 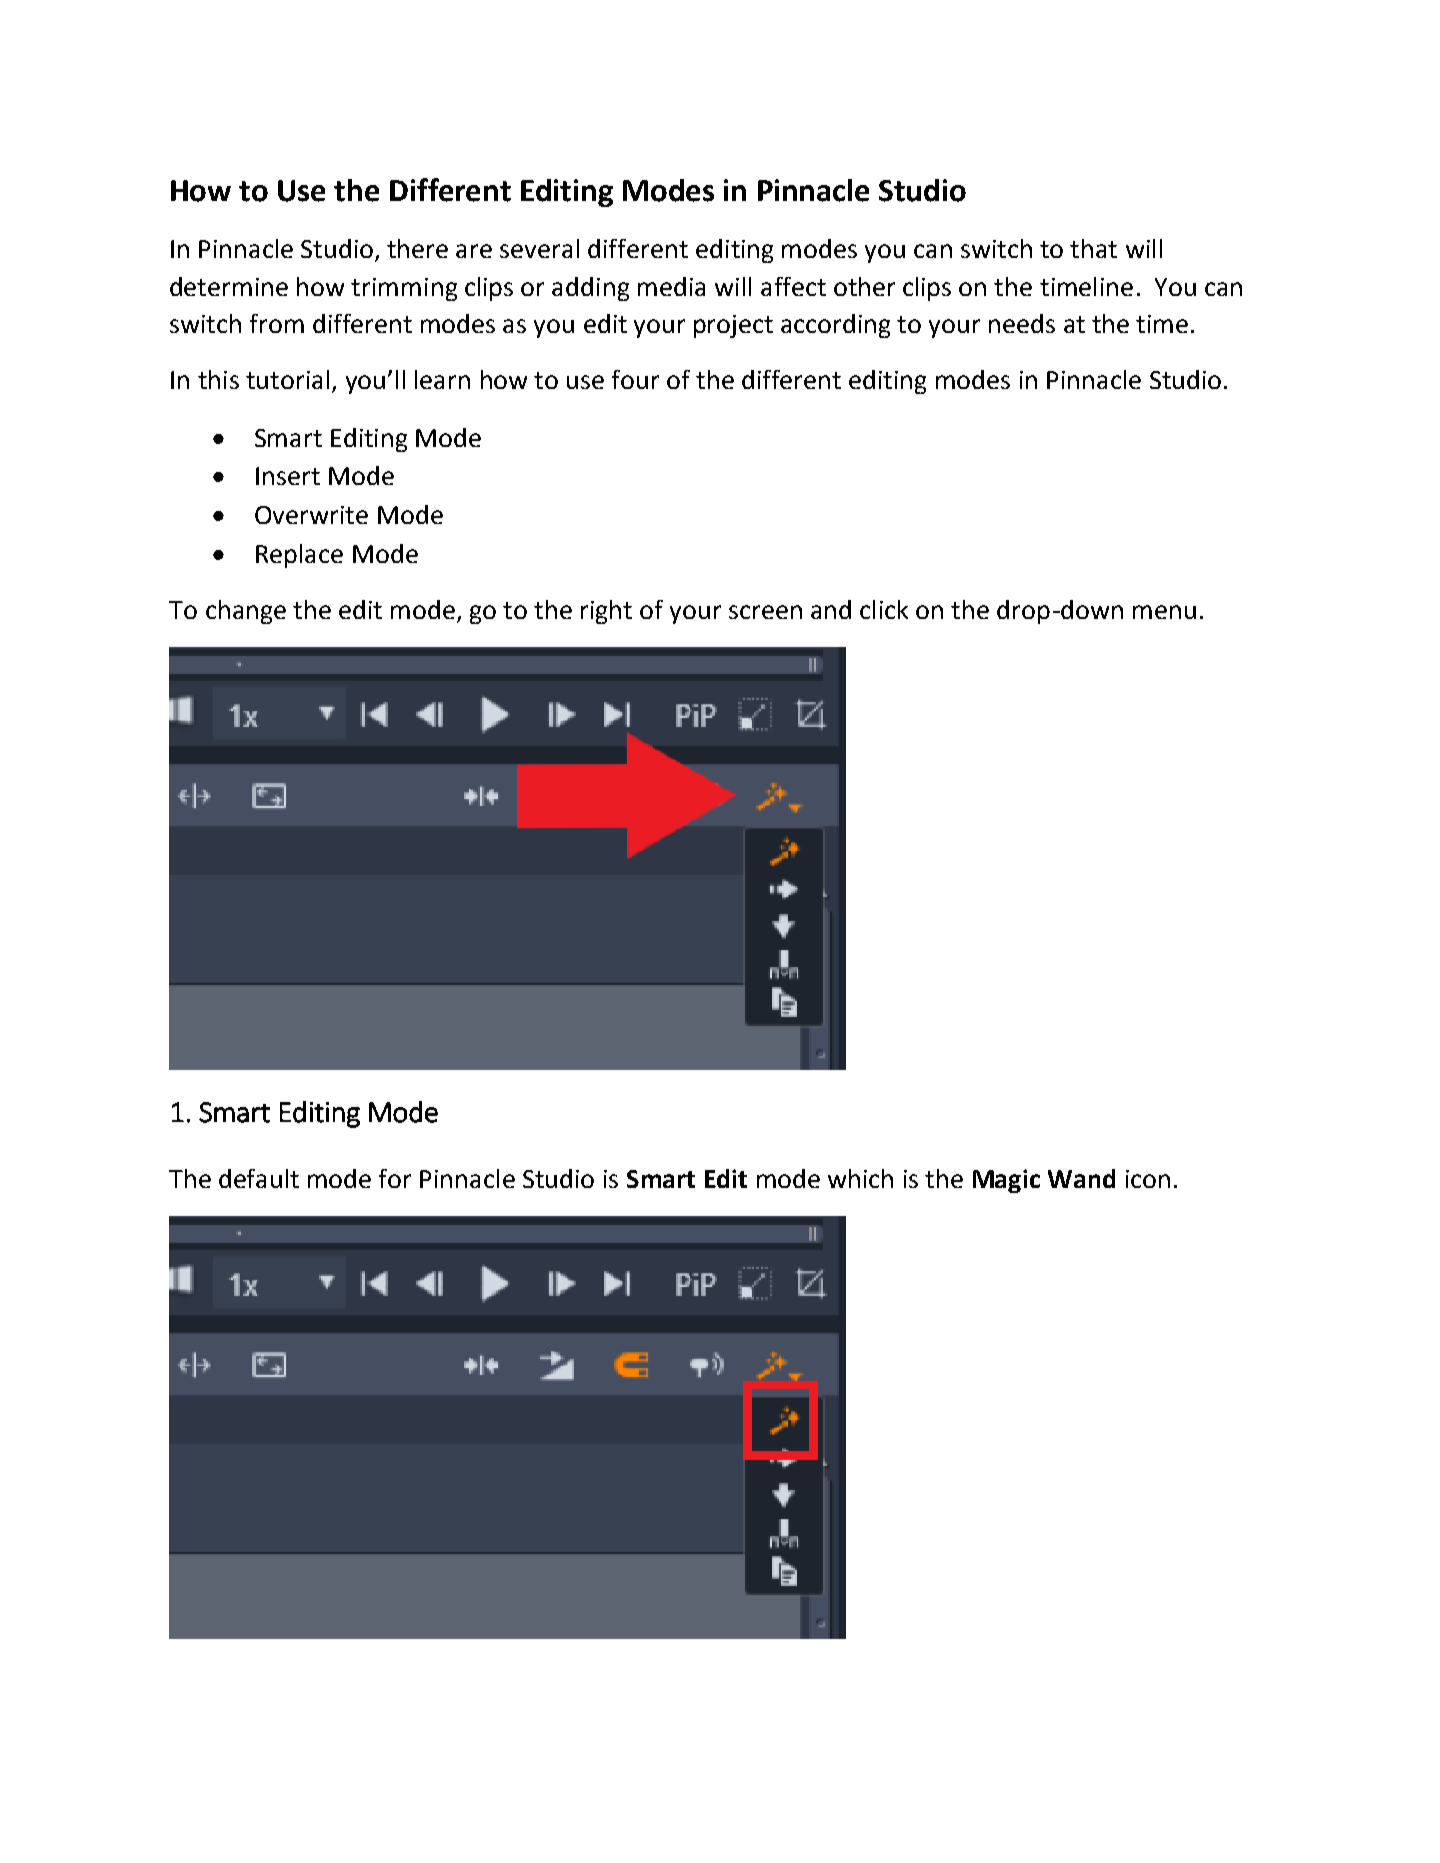 What do you see at coordinates (1164, 612) in the image?
I see `menu` at bounding box center [1164, 612].
